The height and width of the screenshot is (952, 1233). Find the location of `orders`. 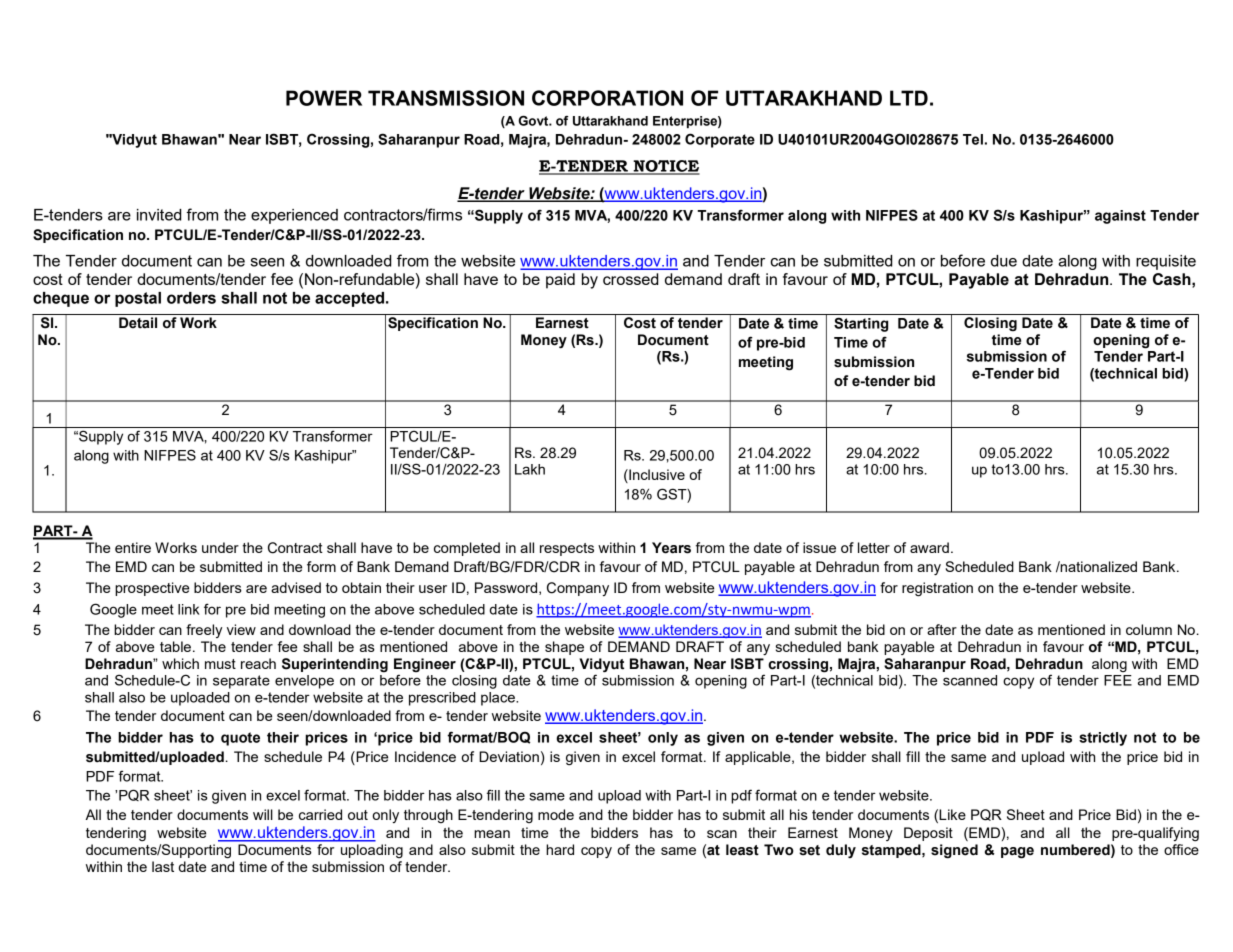

orders is located at coordinates (191, 298).
